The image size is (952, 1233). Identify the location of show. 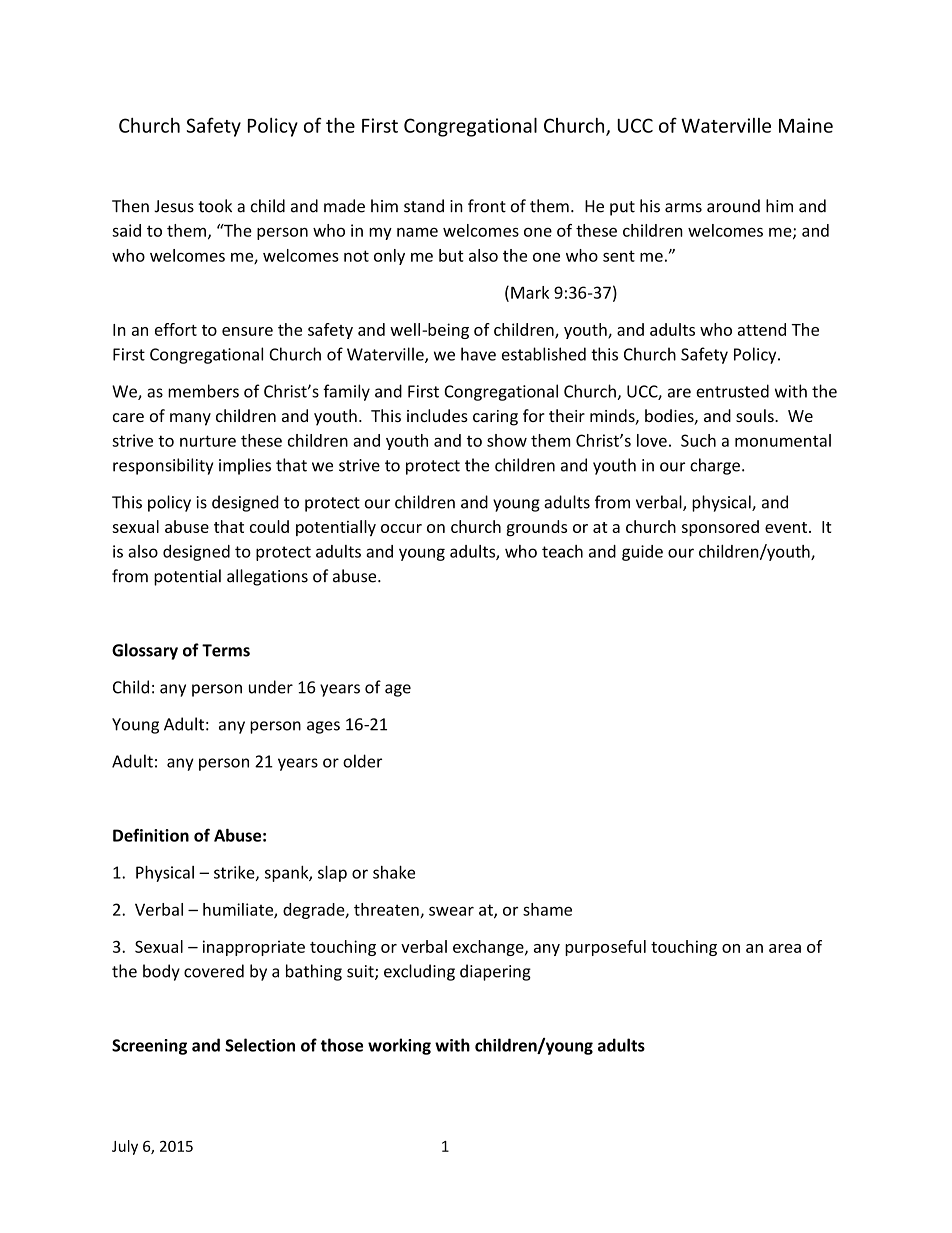
(507, 440).
